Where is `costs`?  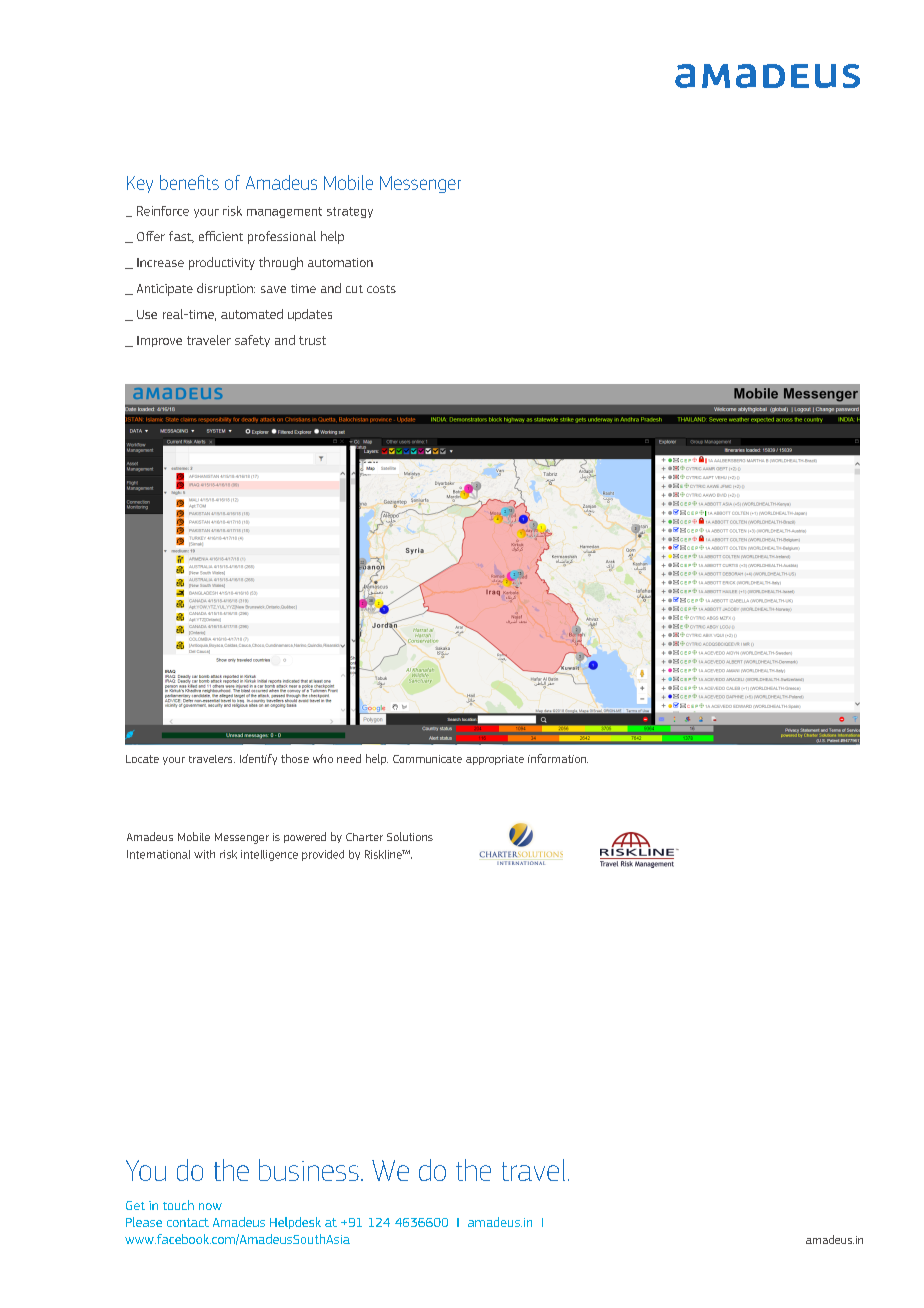
costs is located at coordinates (381, 289).
